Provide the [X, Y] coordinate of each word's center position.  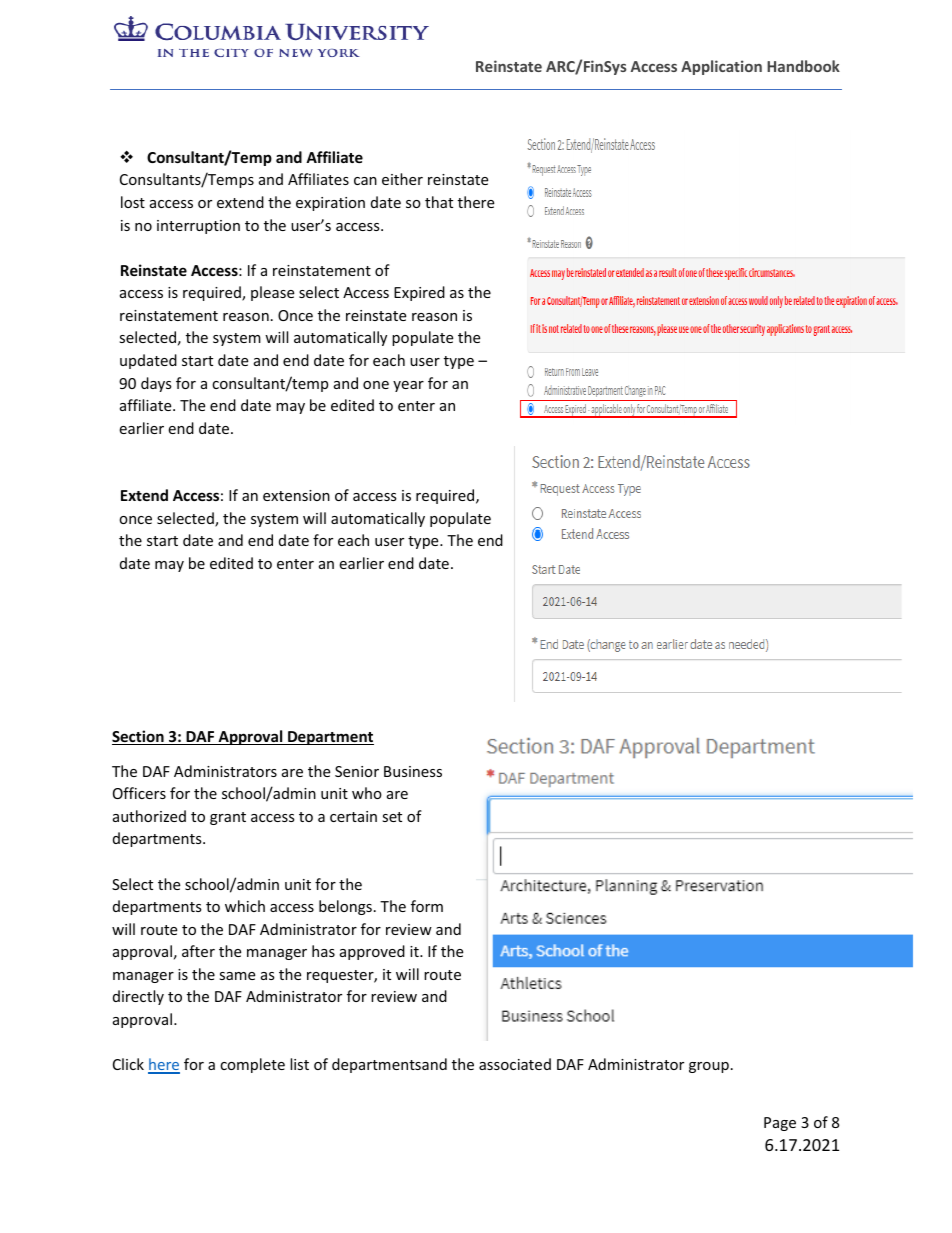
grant [228, 818]
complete [252, 1065]
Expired [419, 293]
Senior [357, 771]
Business [413, 771]
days [156, 384]
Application [721, 67]
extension [296, 495]
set [392, 817]
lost [133, 202]
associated [515, 1064]
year [408, 386]
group [709, 1067]
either [402, 179]
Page [780, 1124]
